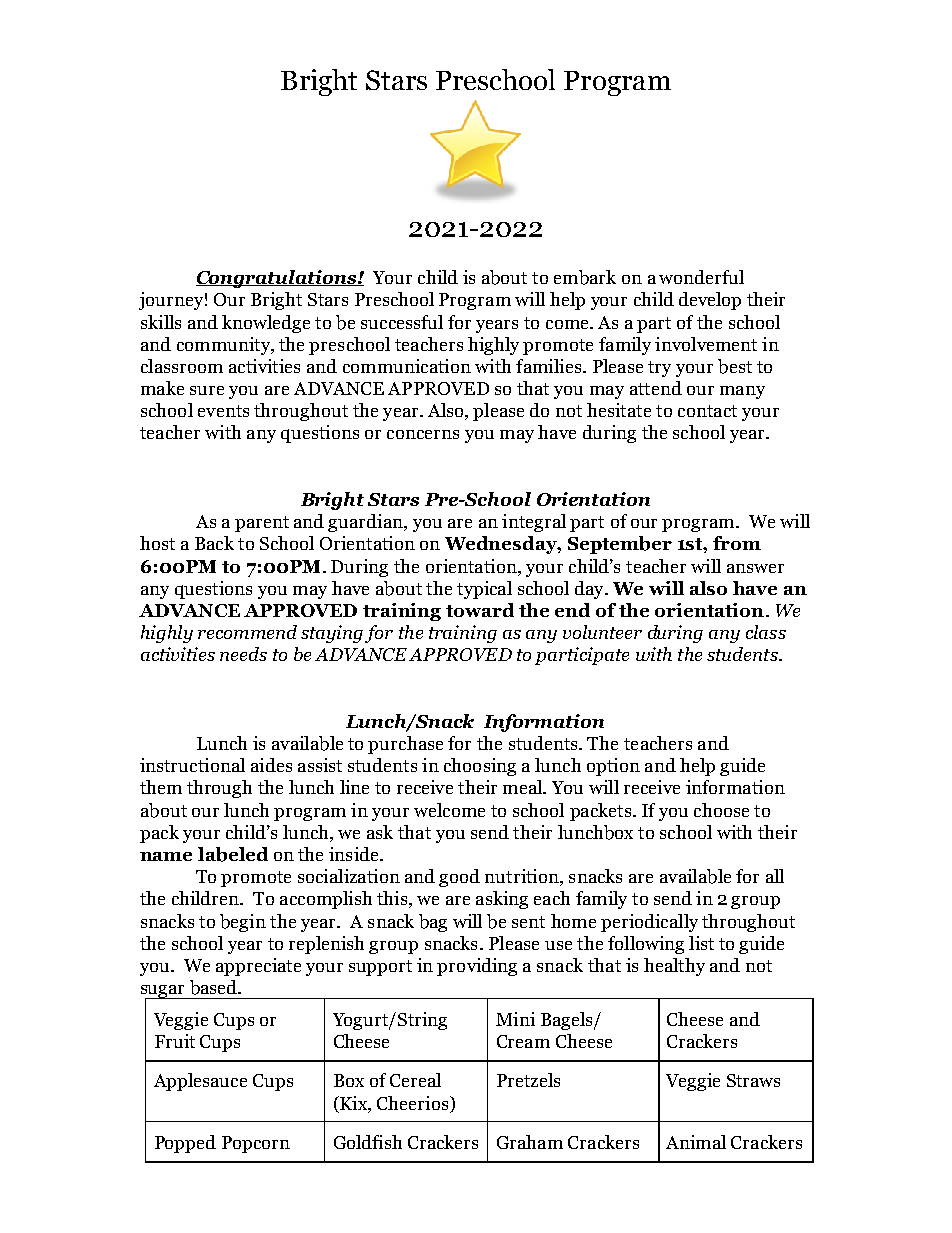  Describe the element at coordinates (256, 1144) in the screenshot. I see `Popcorn` at that location.
